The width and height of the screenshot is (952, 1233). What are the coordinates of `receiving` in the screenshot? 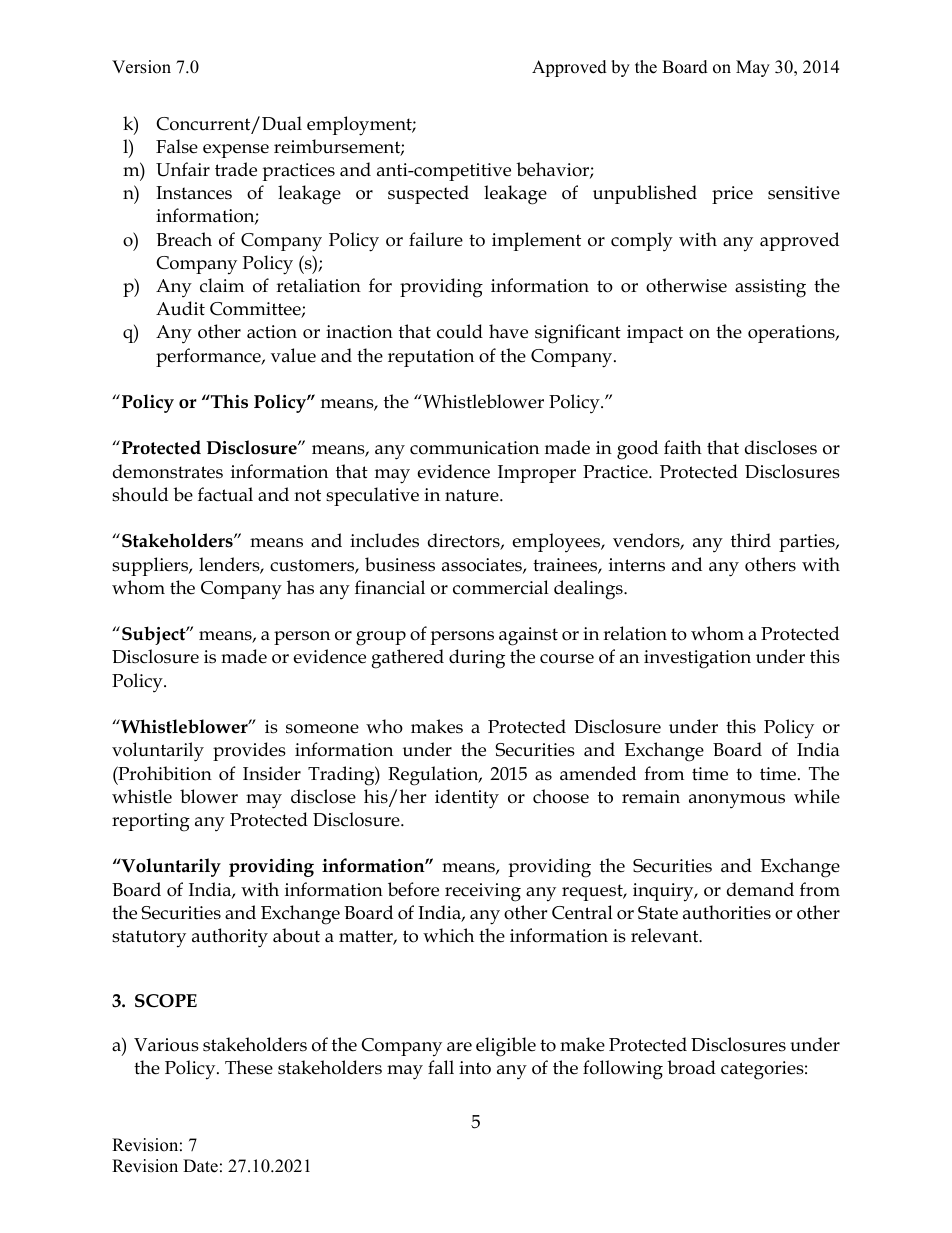 It's located at (483, 892).
